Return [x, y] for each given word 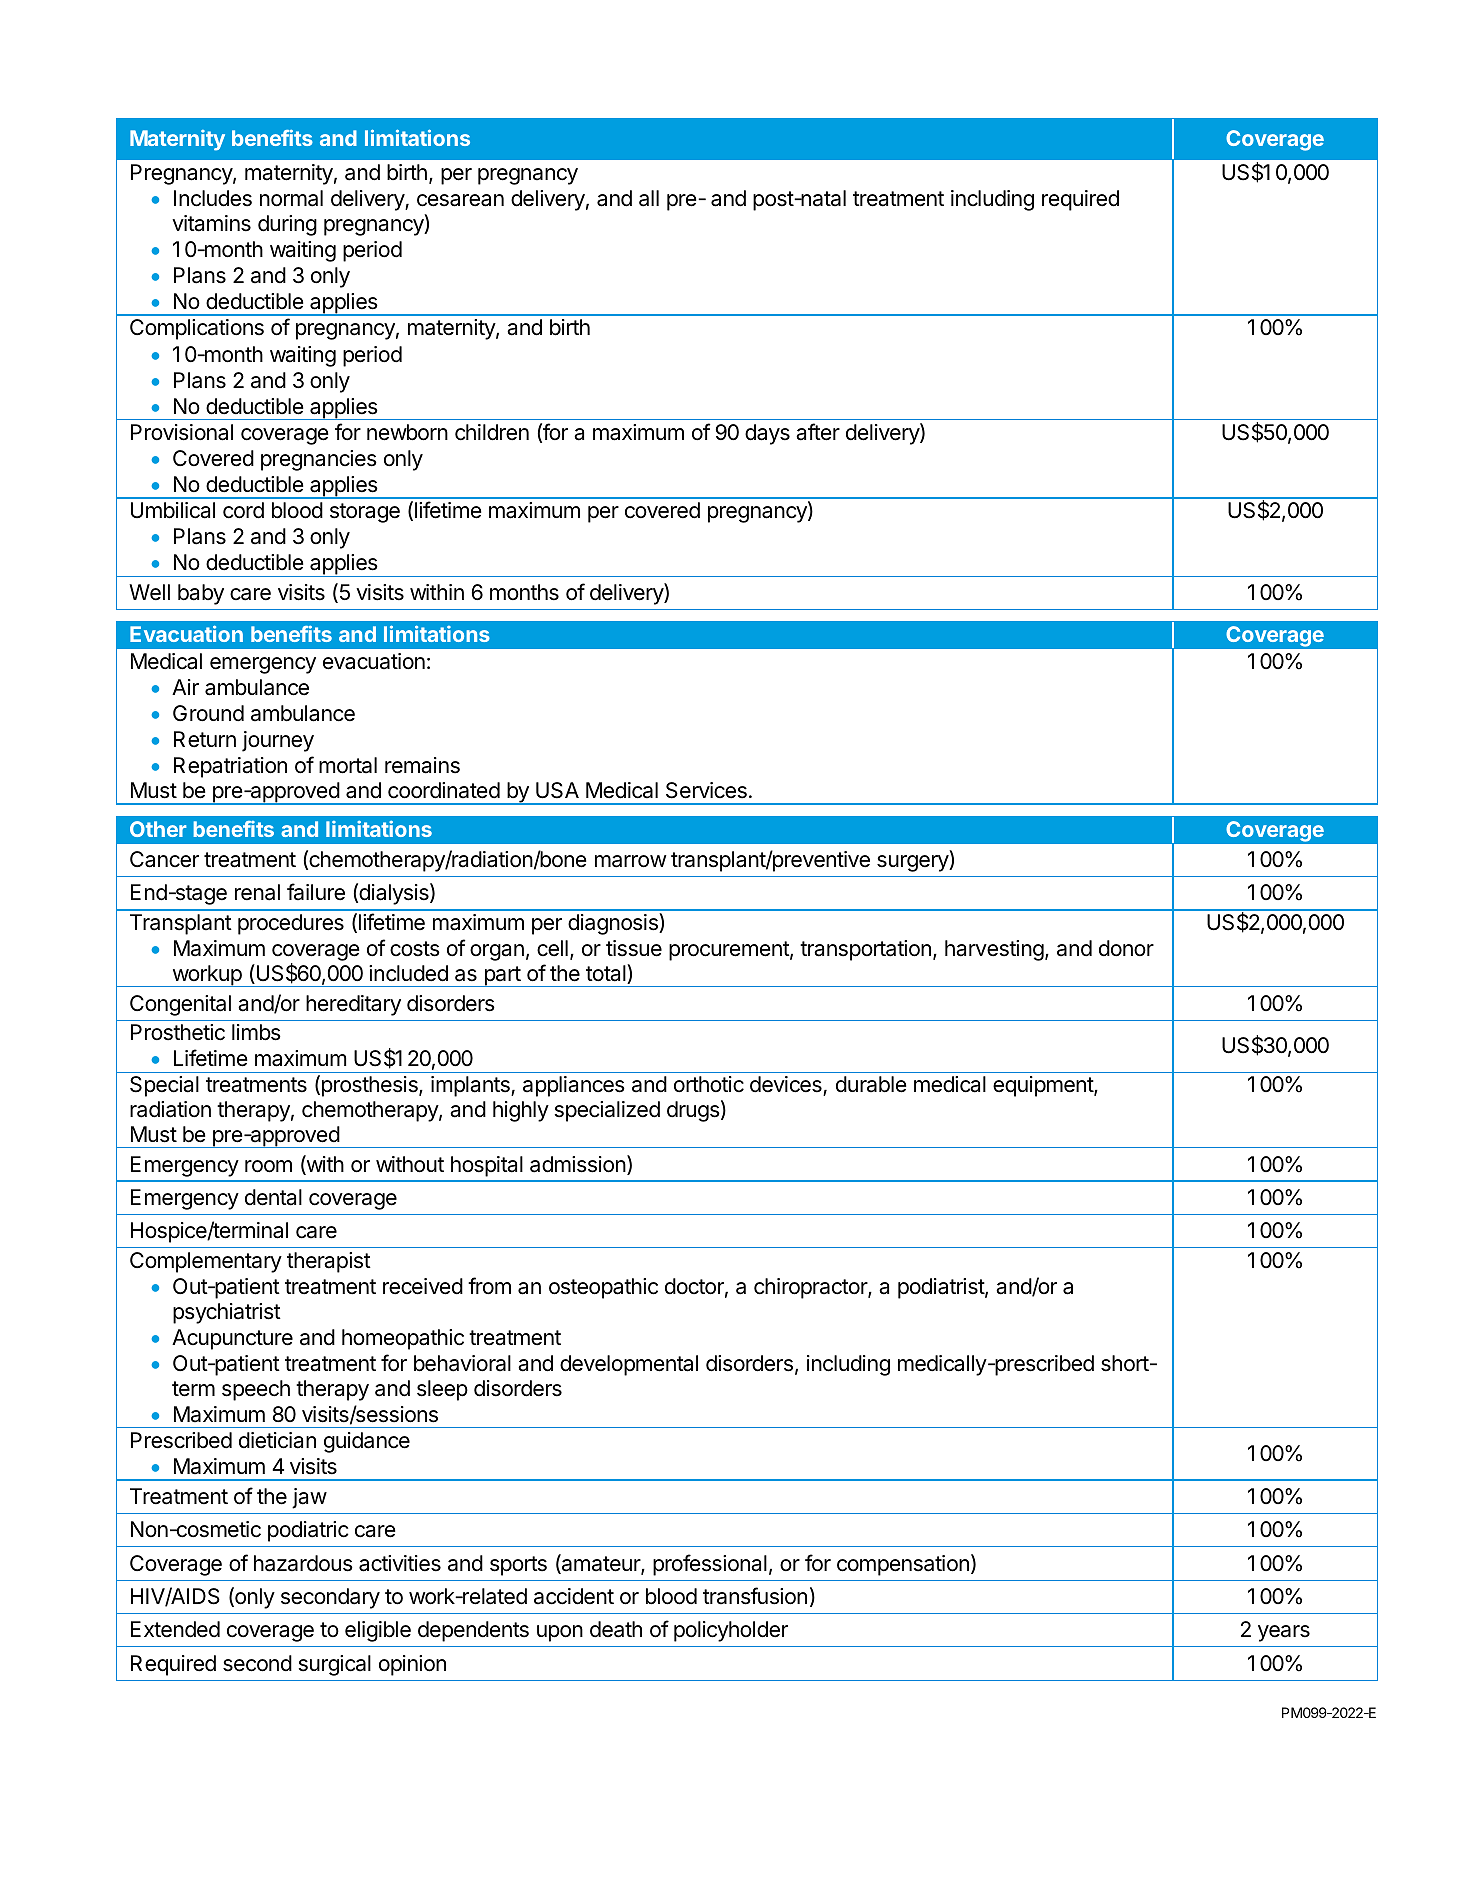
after [818, 432]
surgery [913, 863]
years [1284, 1633]
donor [1126, 948]
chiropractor [811, 1288]
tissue [634, 948]
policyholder [731, 1631]
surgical [335, 1665]
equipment [1044, 1086]
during [287, 225]
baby [201, 594]
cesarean [460, 200]
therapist [329, 1262]
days [767, 434]
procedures [291, 924]
